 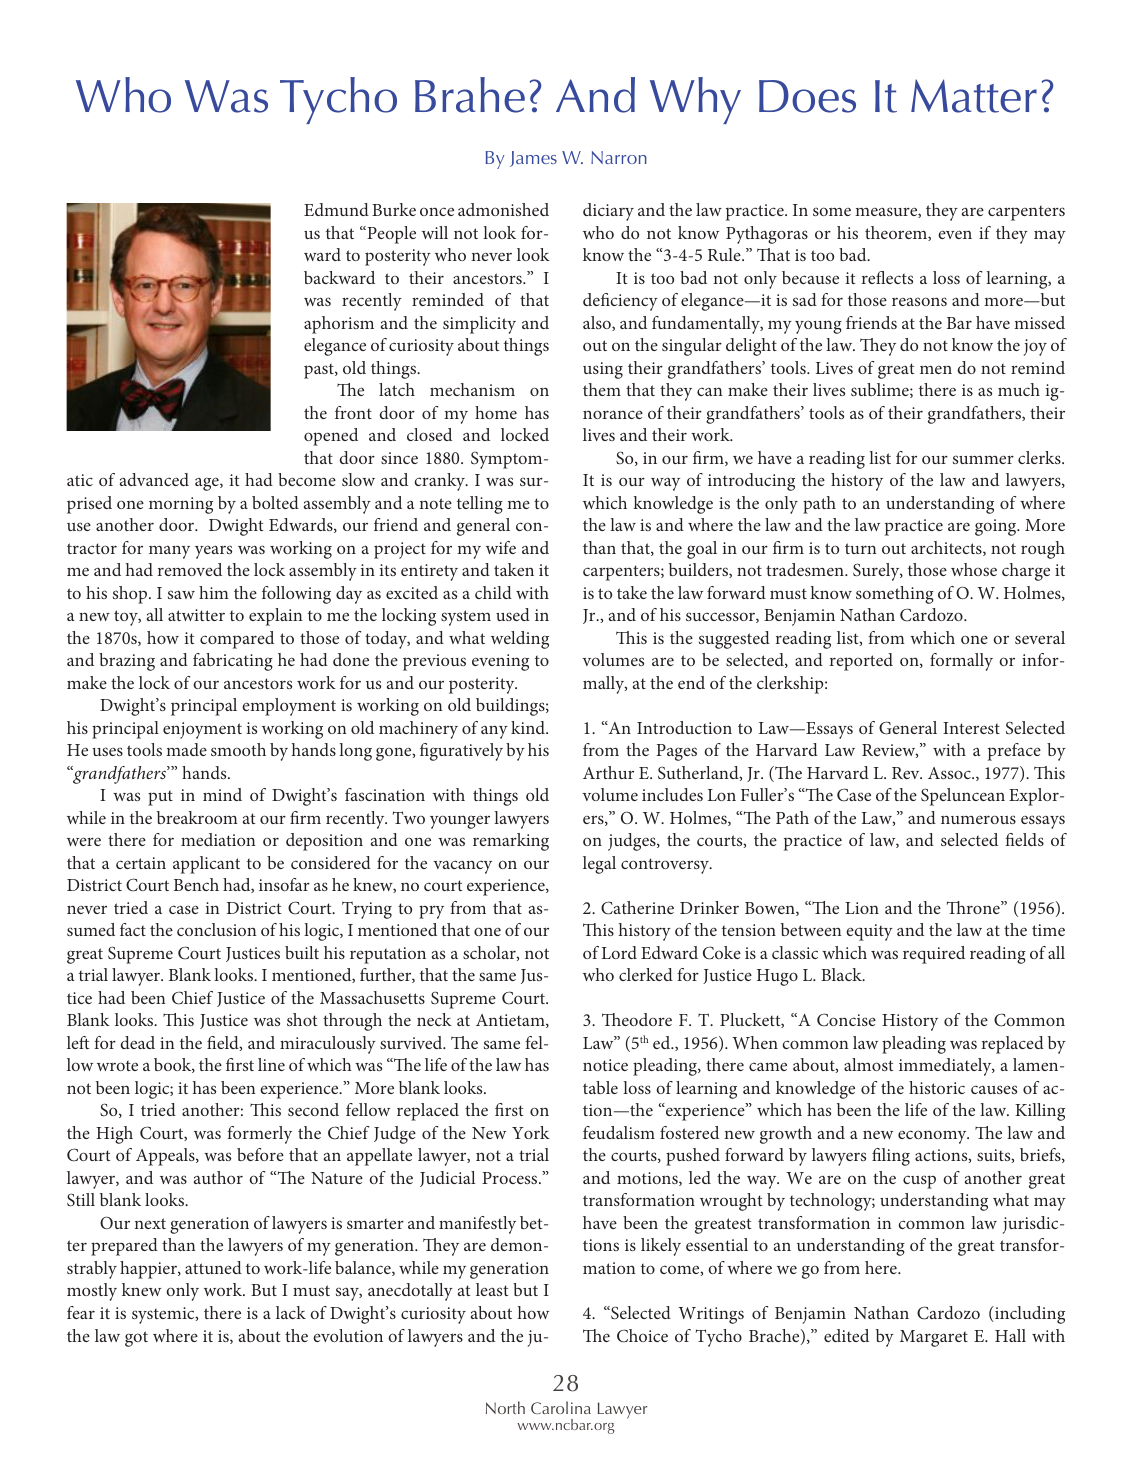 I want to click on Carolina, so click(x=561, y=1407).
